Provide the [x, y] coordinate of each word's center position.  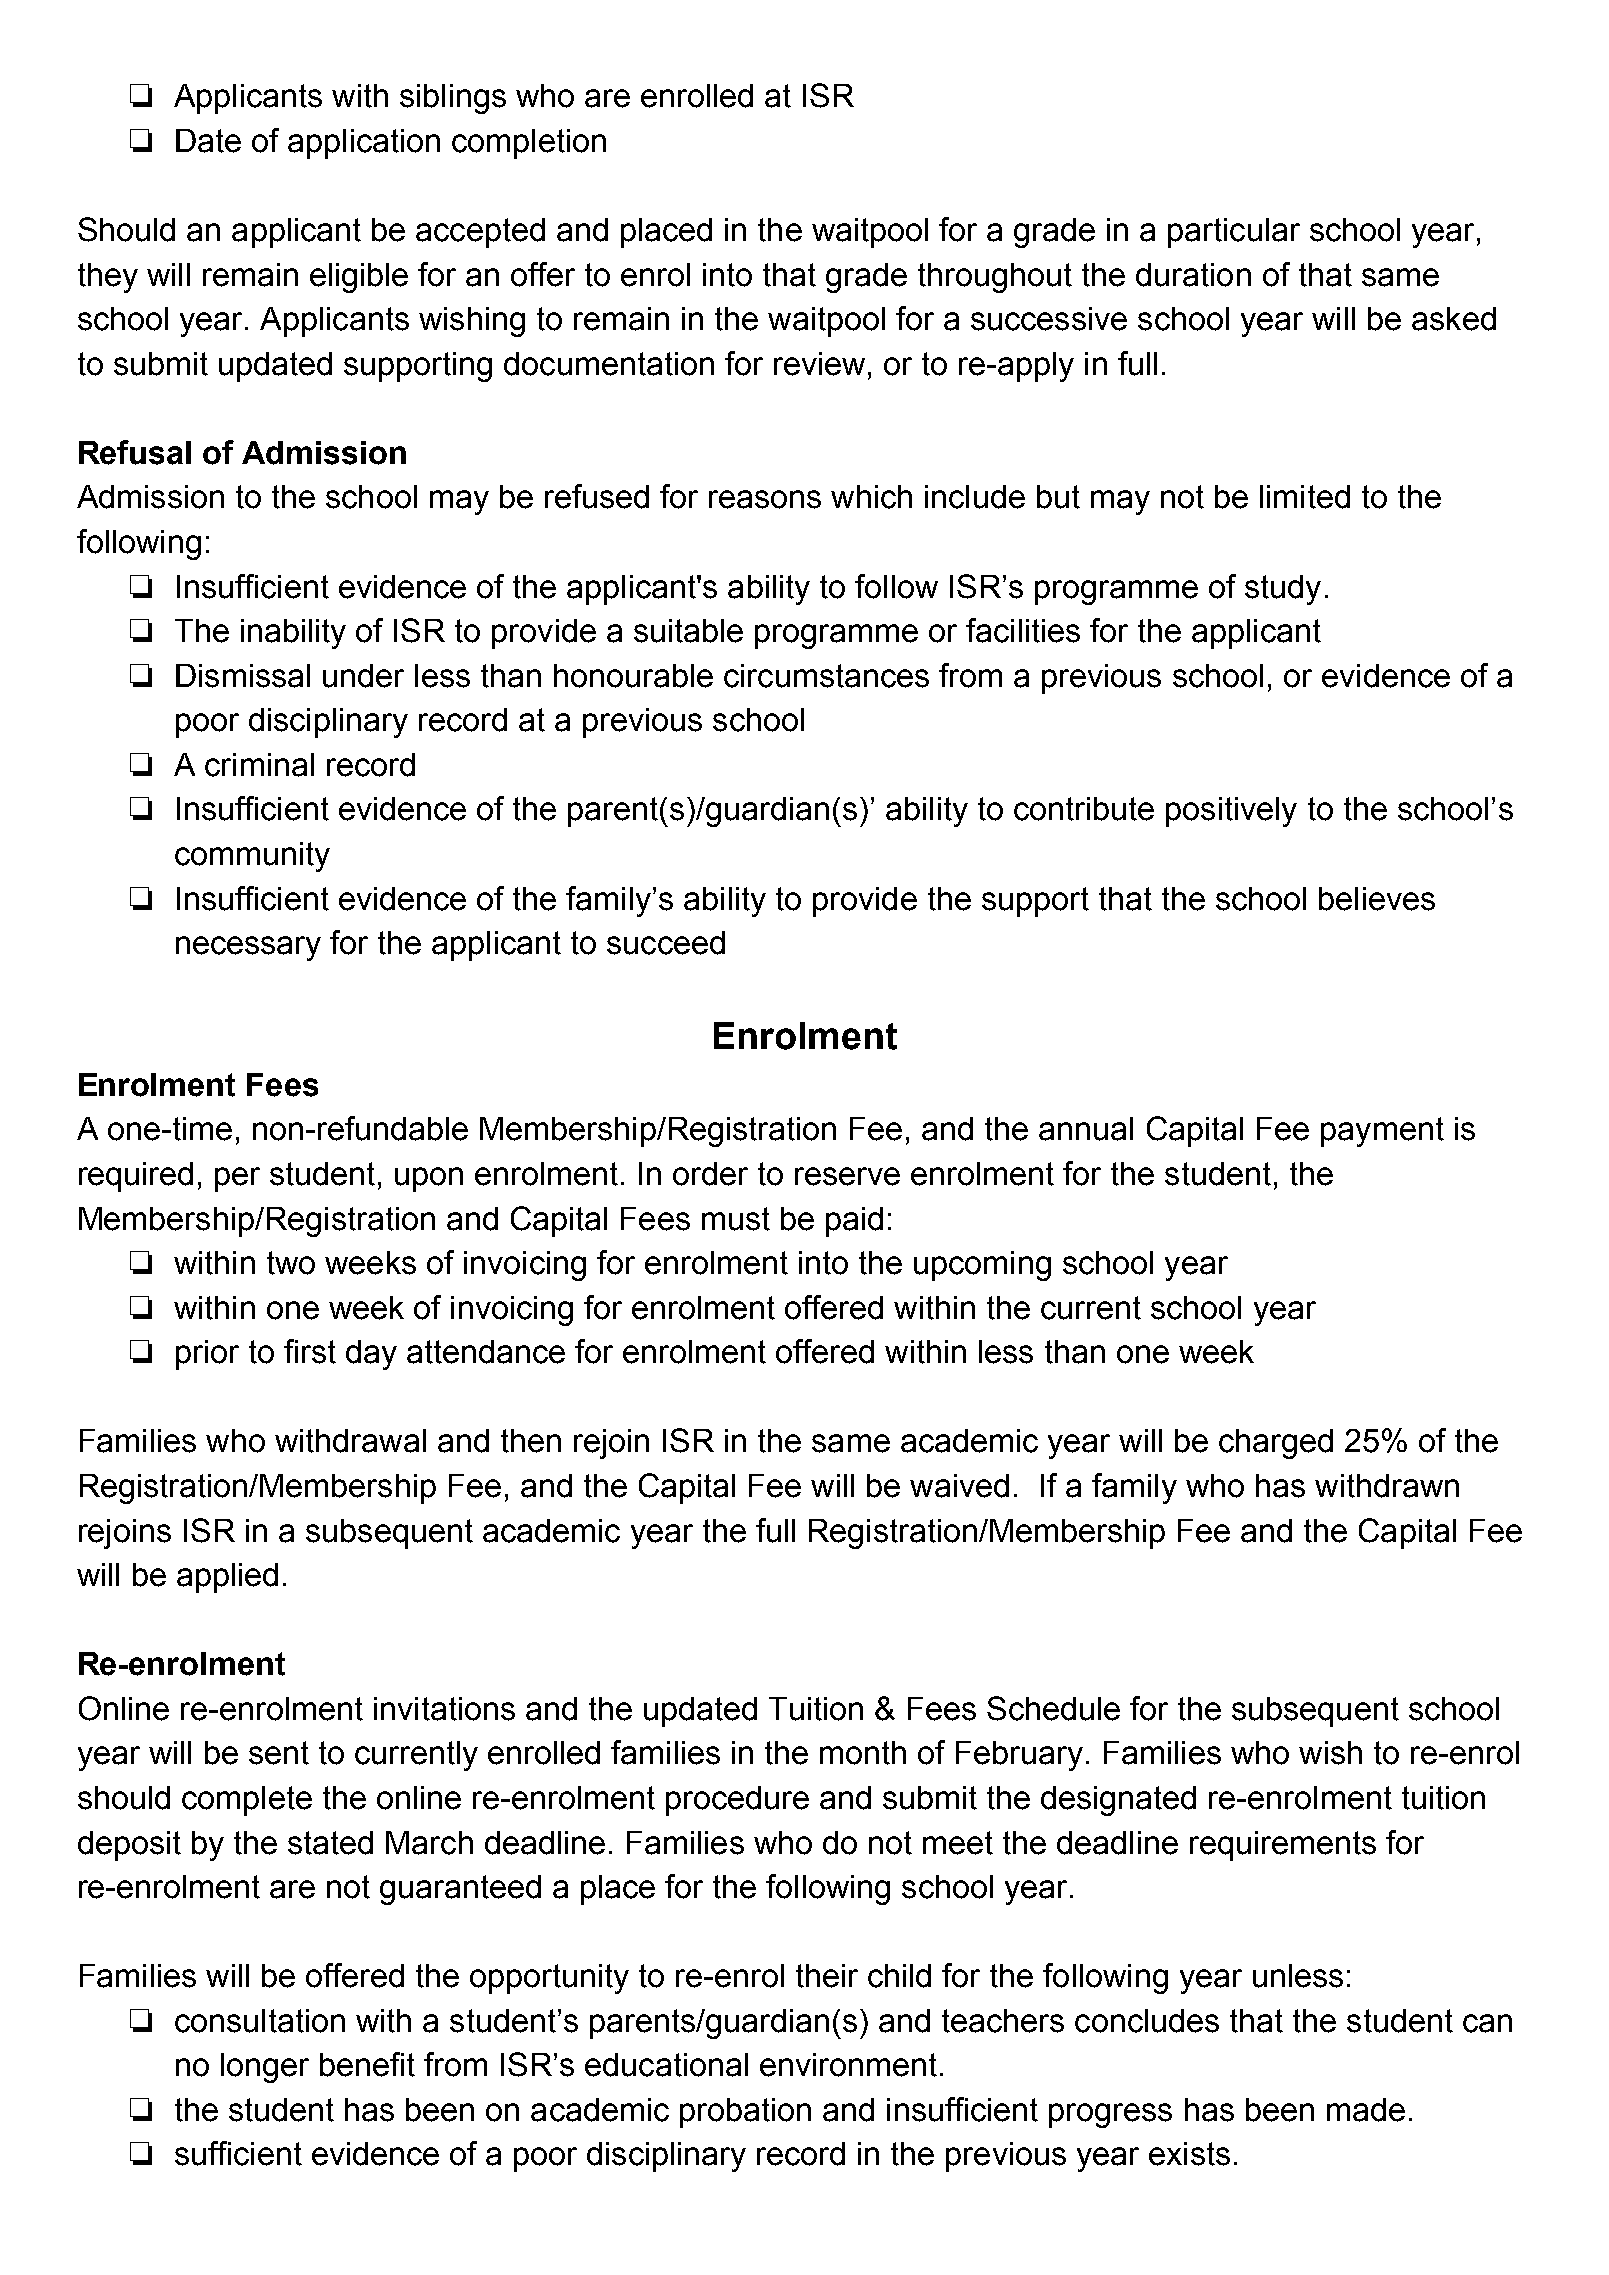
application [364, 144]
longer [265, 2068]
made [1366, 2110]
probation [745, 2113]
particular [1234, 233]
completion [529, 144]
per [237, 1179]
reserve [847, 1176]
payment [1382, 1132]
